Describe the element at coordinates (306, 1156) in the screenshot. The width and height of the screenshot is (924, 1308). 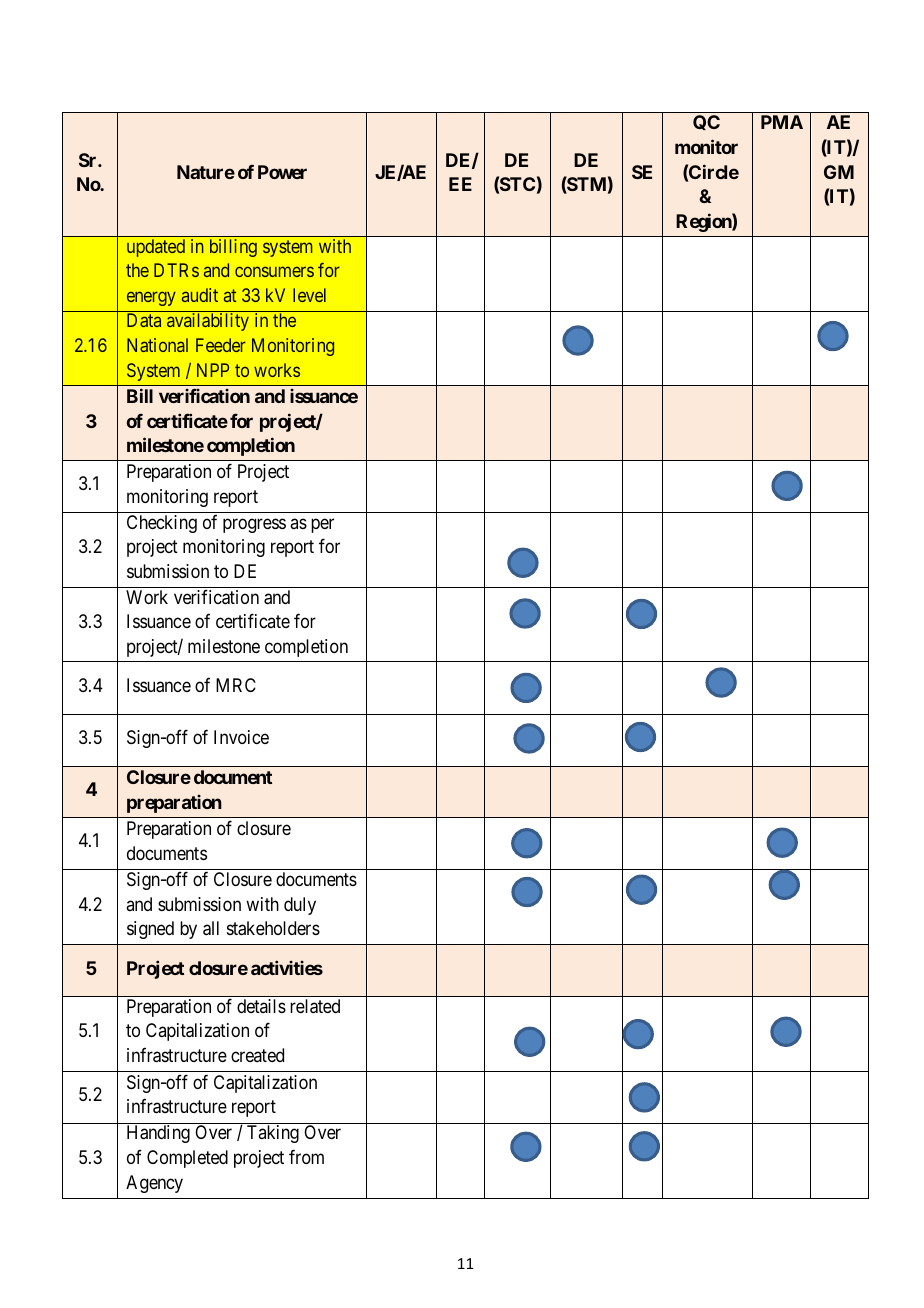
I see `from` at that location.
